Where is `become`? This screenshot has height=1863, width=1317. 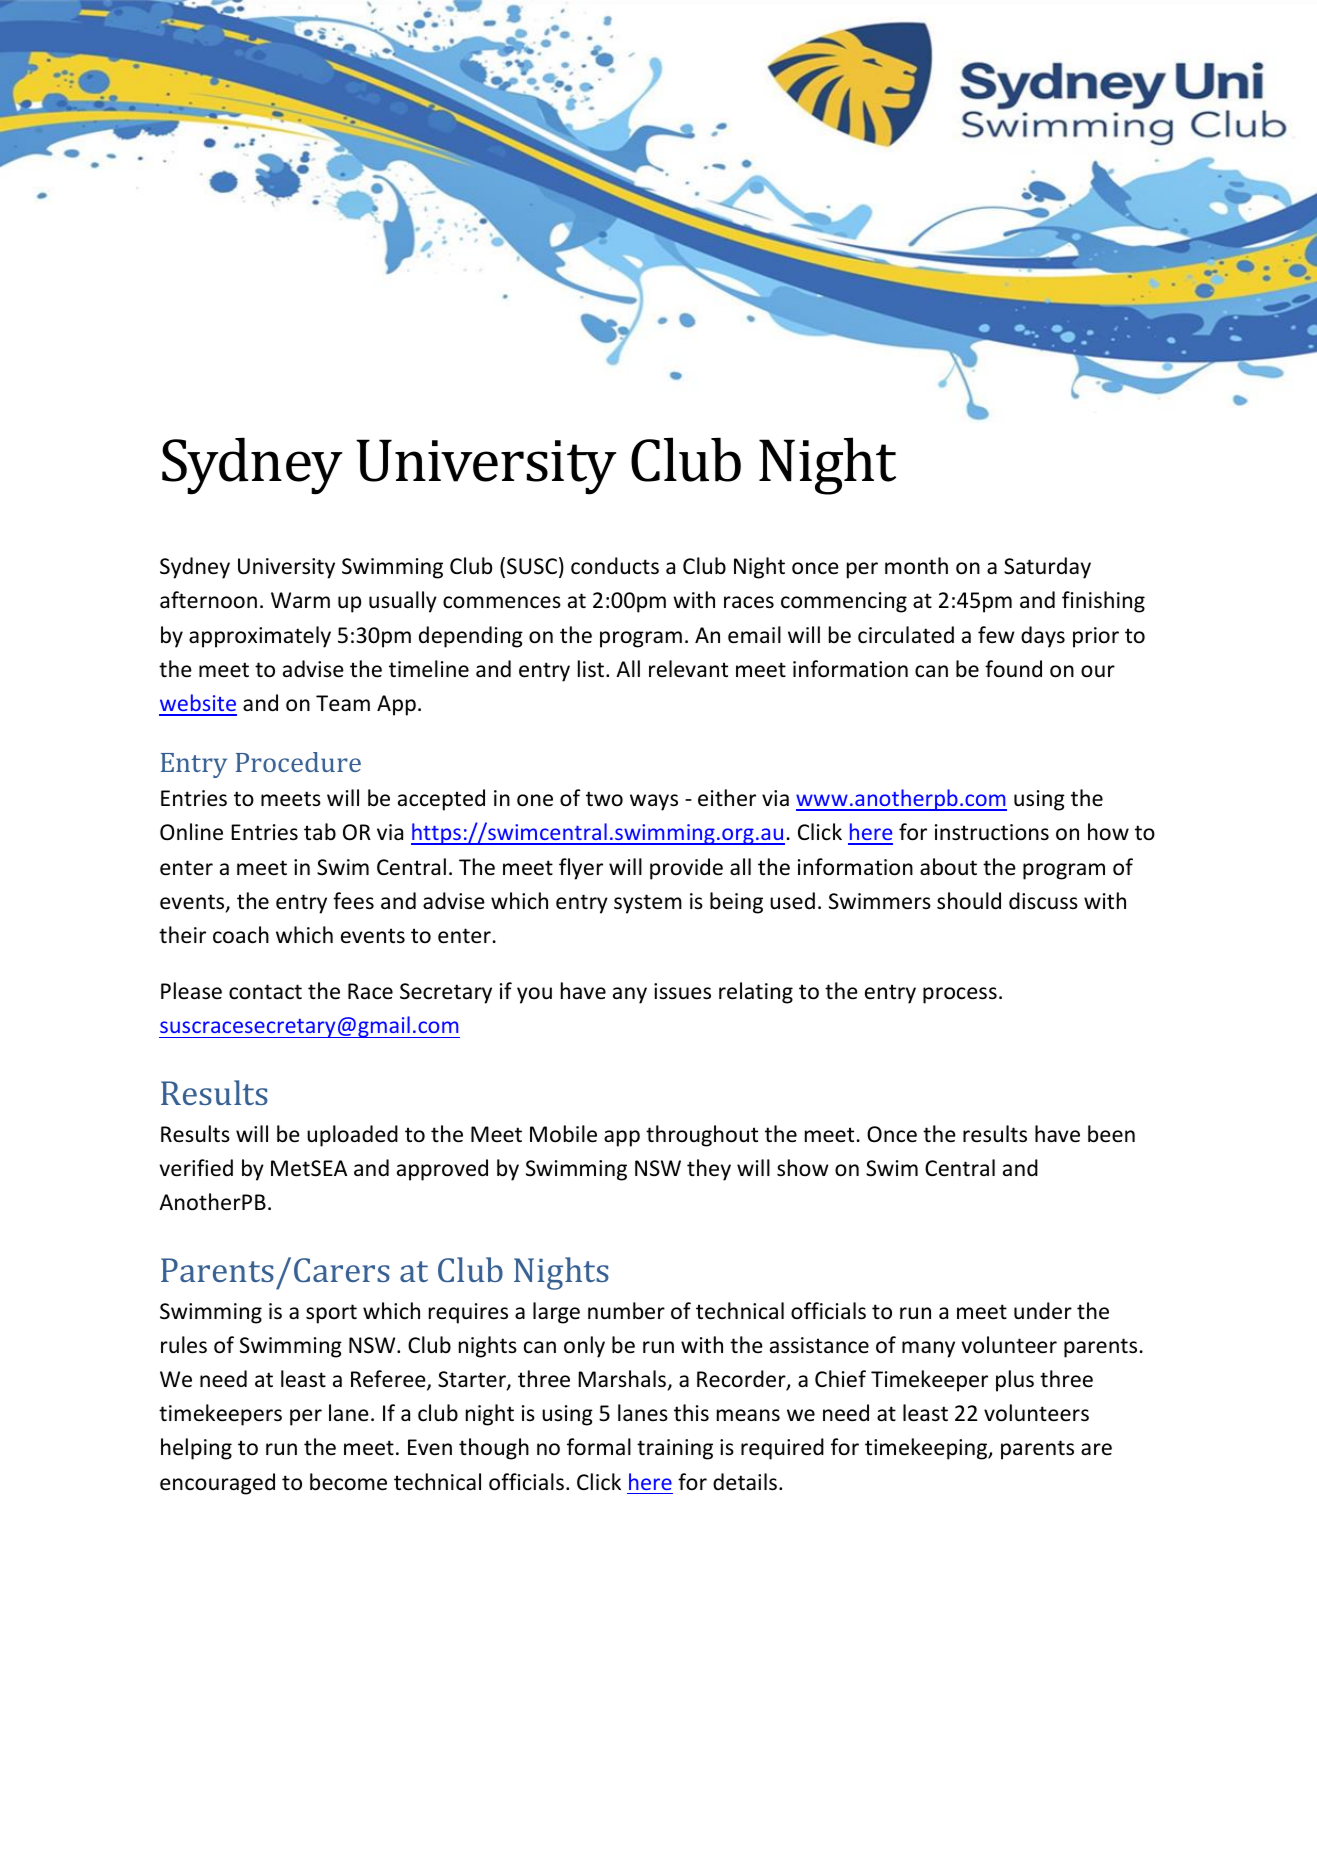
become is located at coordinates (348, 1482).
